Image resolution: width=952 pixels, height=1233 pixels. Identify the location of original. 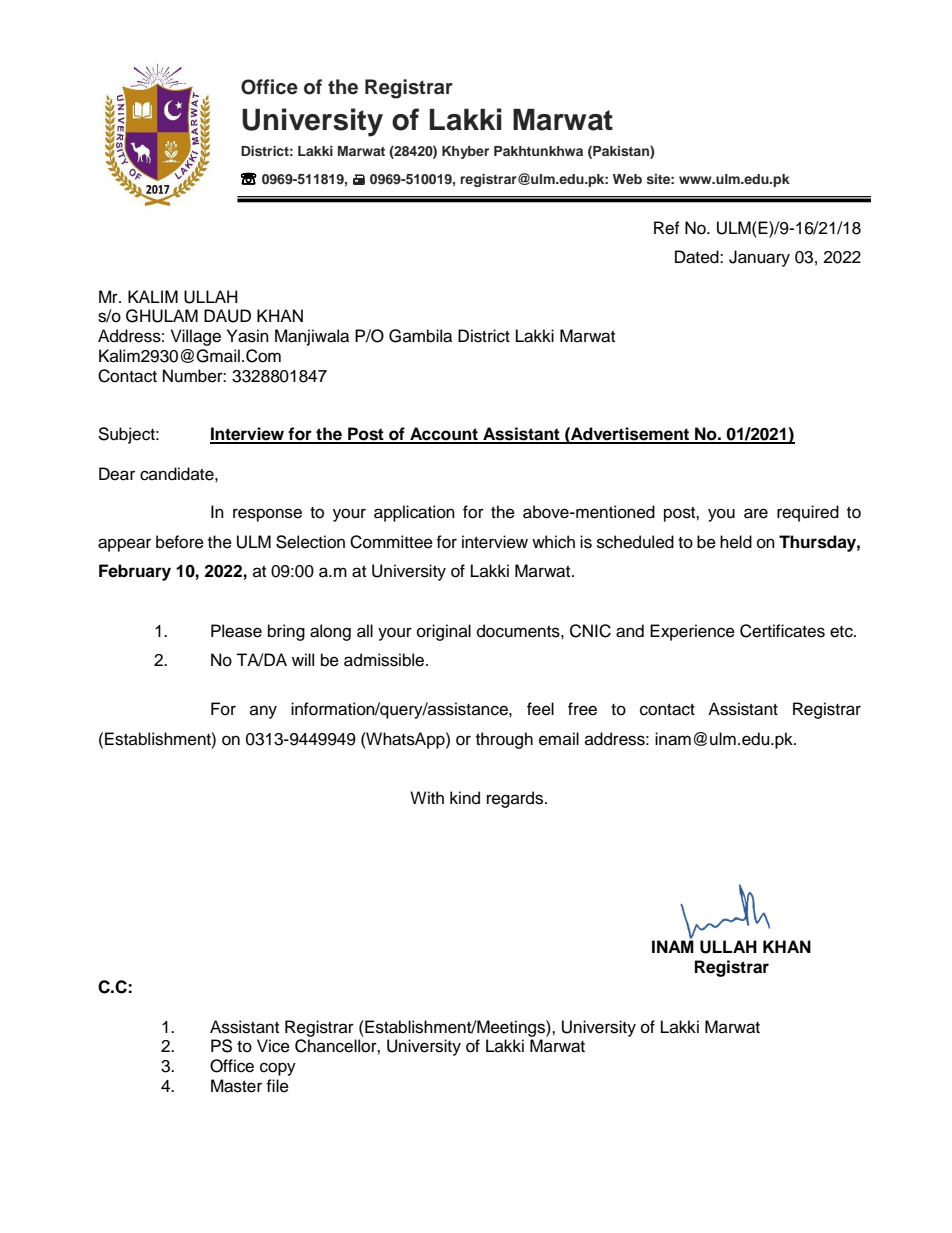
(444, 632).
